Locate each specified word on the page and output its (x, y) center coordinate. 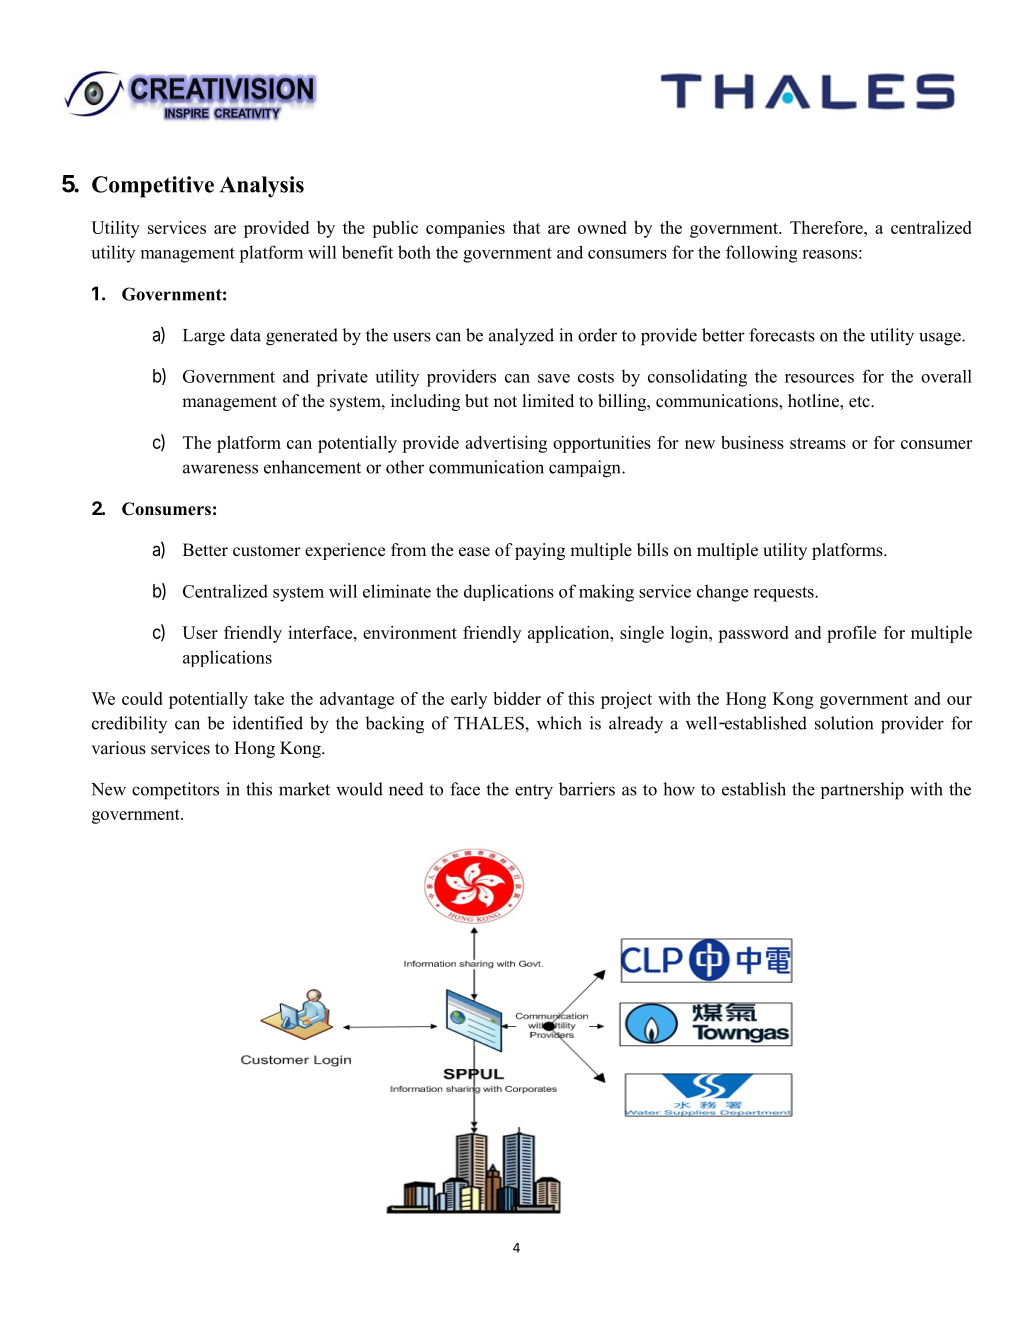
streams (818, 443)
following (761, 254)
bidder (517, 698)
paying (540, 551)
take (269, 698)
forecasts (782, 335)
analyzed (521, 336)
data (245, 335)
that (527, 227)
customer (267, 551)
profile (851, 634)
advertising (506, 444)
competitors (175, 791)
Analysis (262, 187)
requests (784, 594)
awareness (220, 469)
